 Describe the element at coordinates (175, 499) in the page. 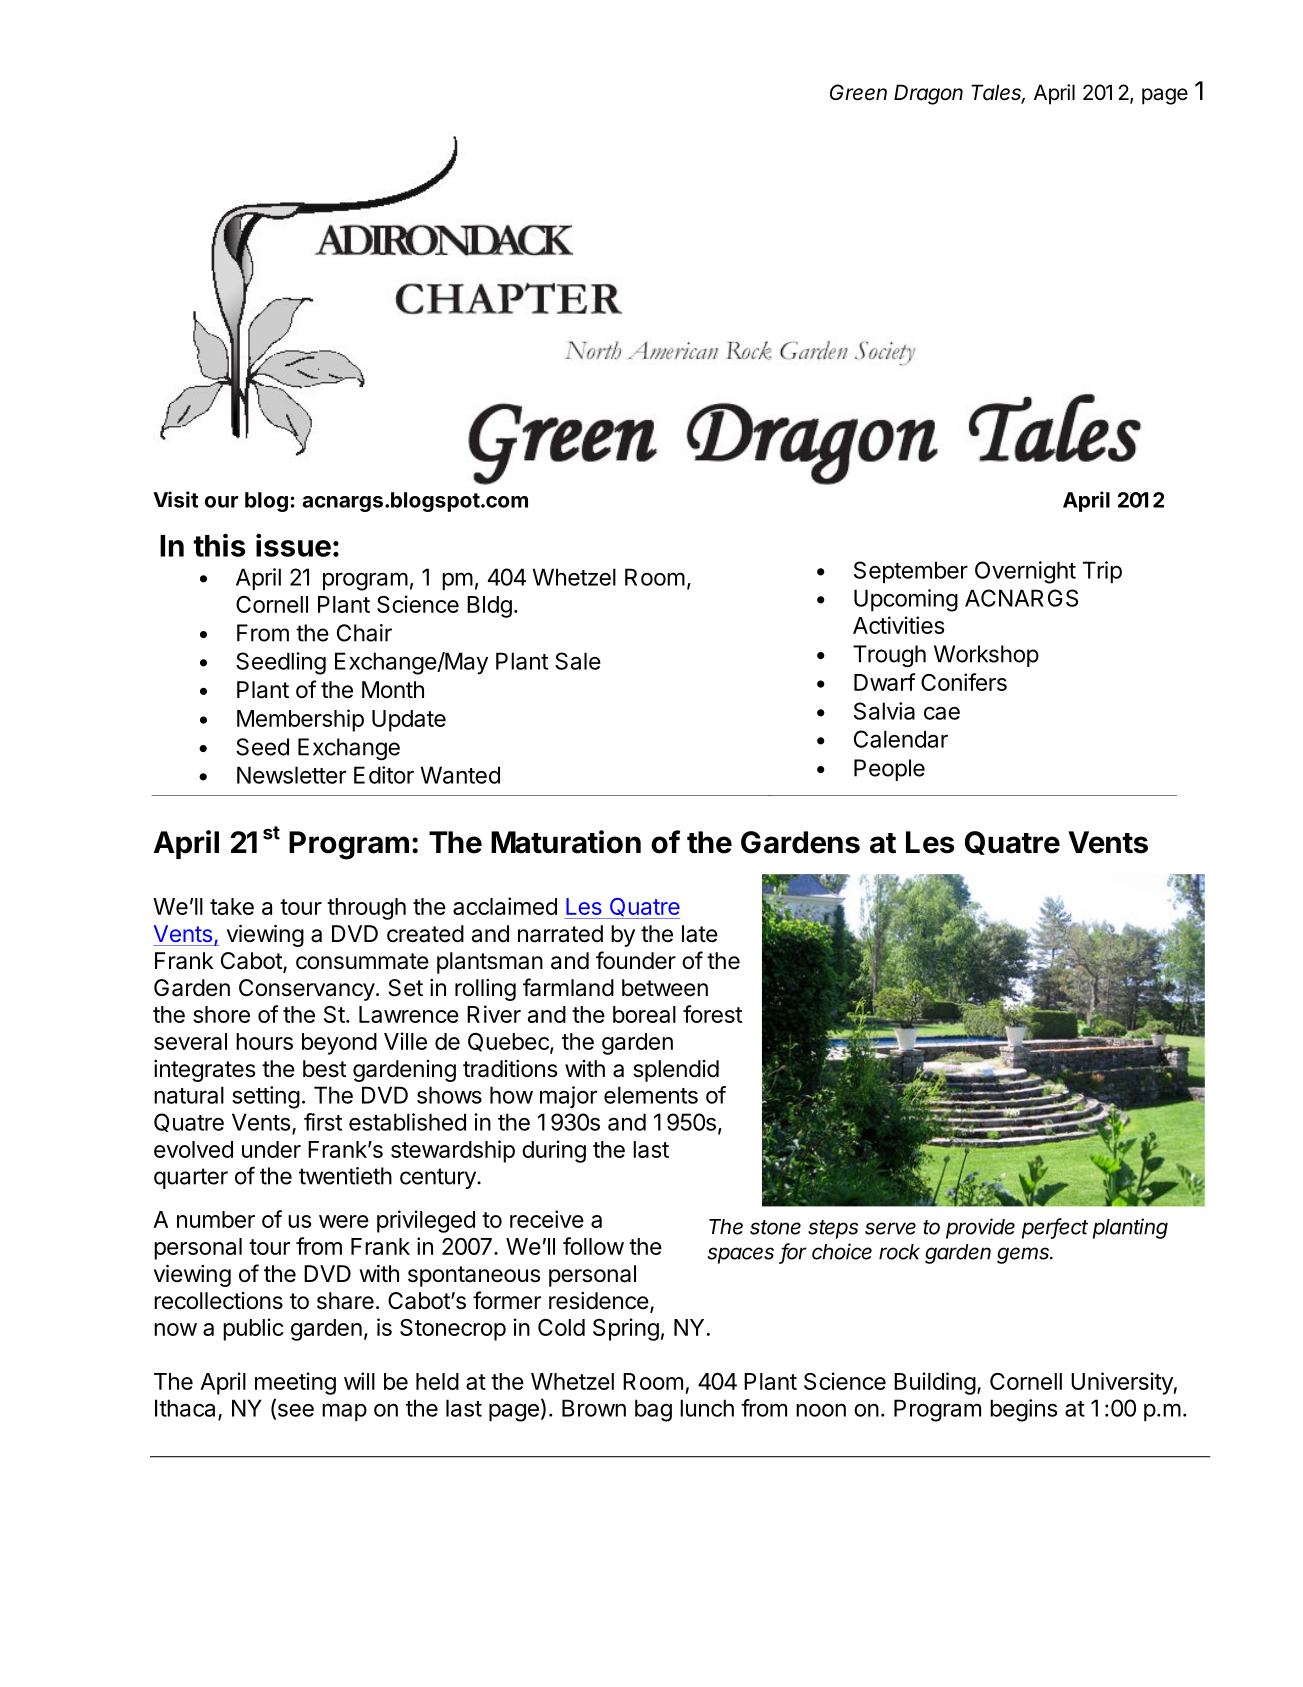

I see `Visit` at that location.
